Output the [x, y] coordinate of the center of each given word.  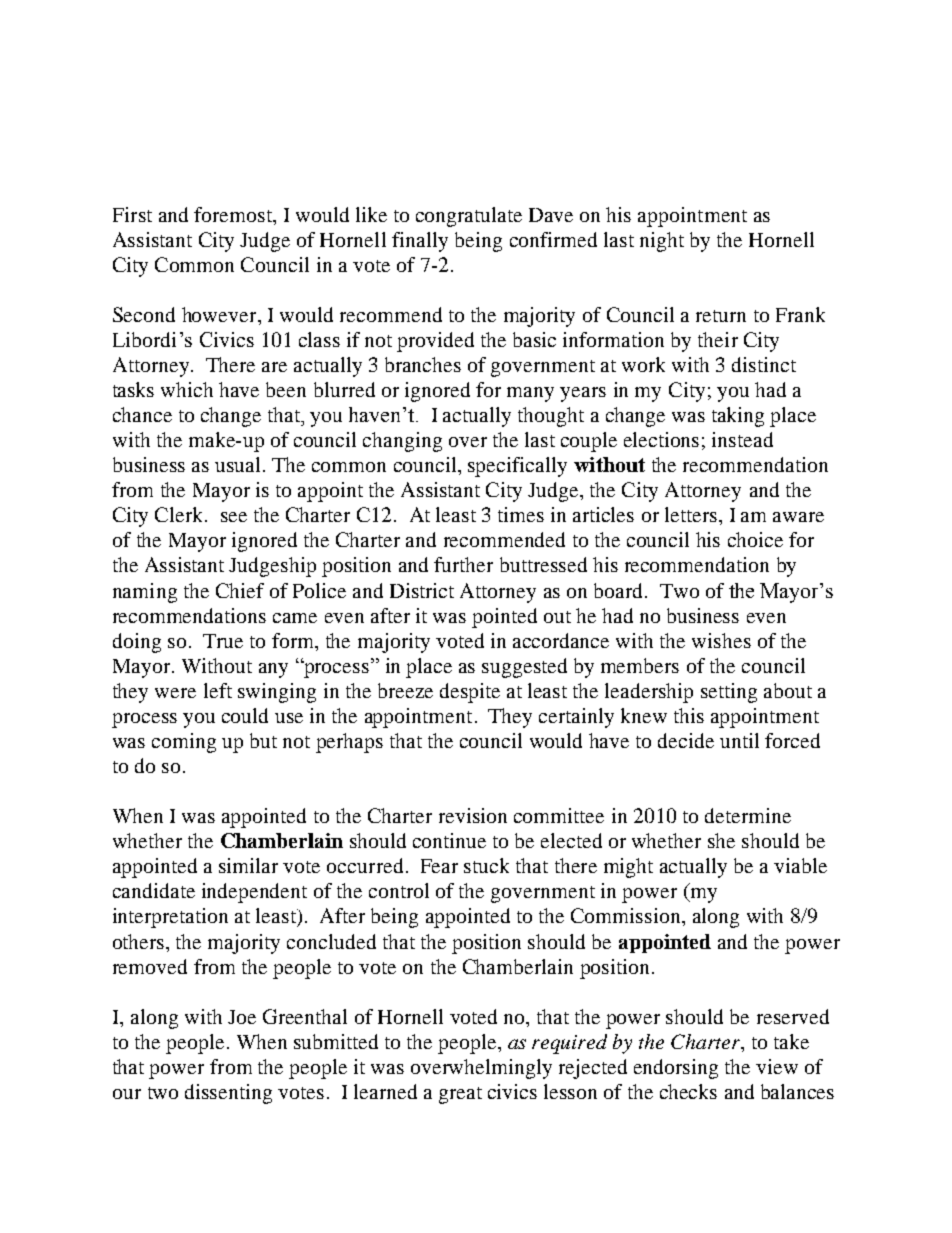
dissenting [228, 1094]
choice [755, 539]
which [187, 389]
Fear [439, 866]
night [662, 242]
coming [184, 743]
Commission [627, 915]
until [739, 740]
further [463, 564]
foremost [234, 214]
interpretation [170, 918]
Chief [240, 590]
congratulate [469, 217]
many [530, 394]
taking [738, 417]
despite [470, 693]
